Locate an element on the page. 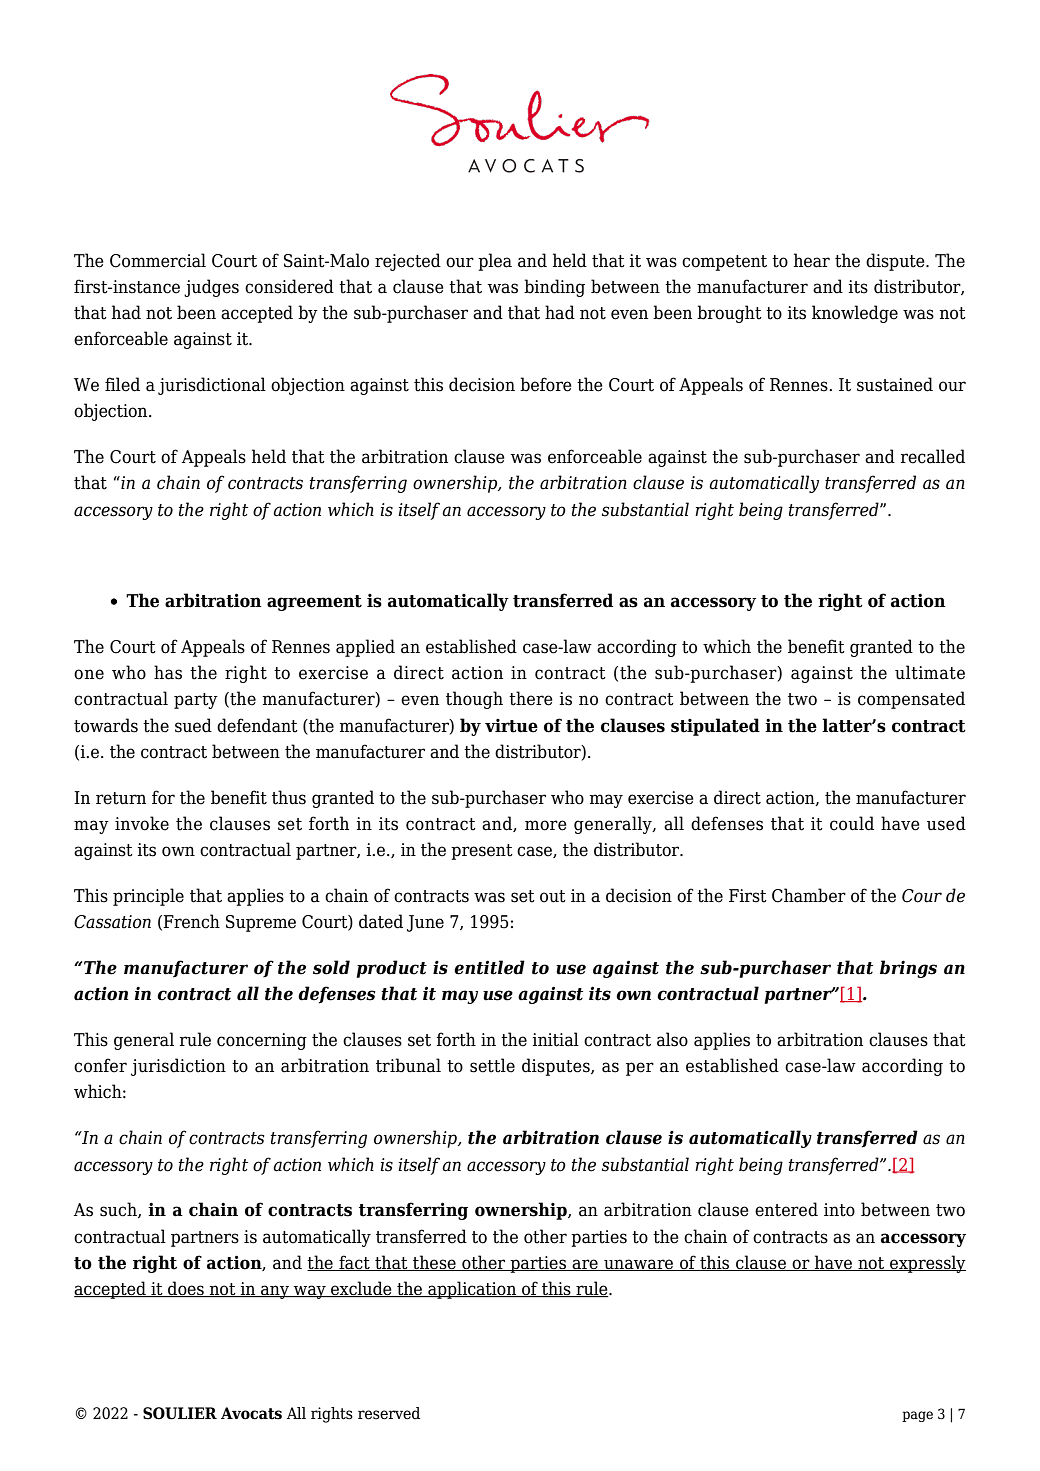 This image has height=1471, width=1040. such is located at coordinates (119, 1210).
